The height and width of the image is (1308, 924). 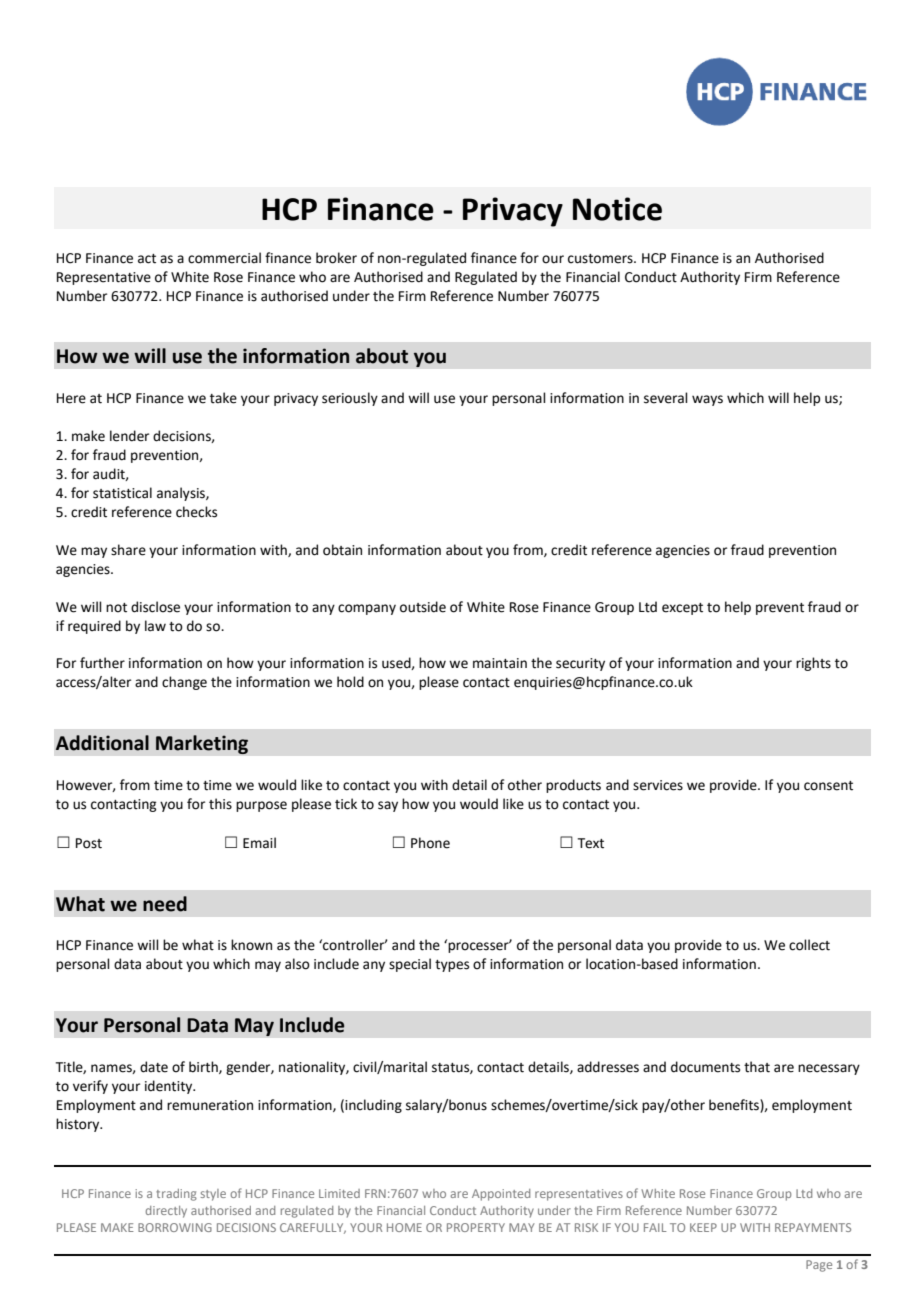 I want to click on broker, so click(x=336, y=258).
